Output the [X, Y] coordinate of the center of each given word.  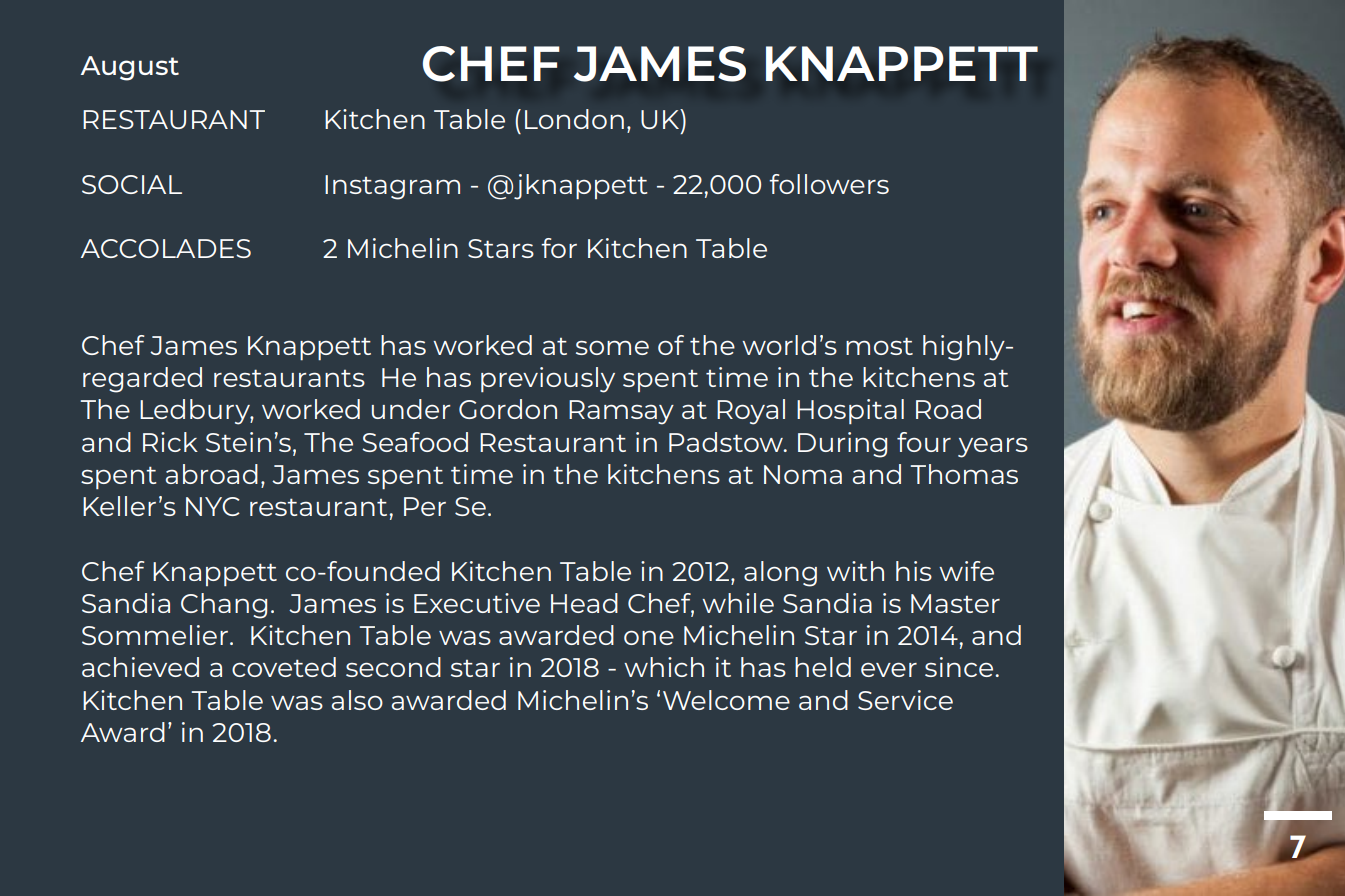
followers [829, 184]
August [130, 68]
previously [548, 380]
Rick [170, 442]
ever [889, 670]
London [574, 119]
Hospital [850, 411]
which [664, 667]
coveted [284, 667]
